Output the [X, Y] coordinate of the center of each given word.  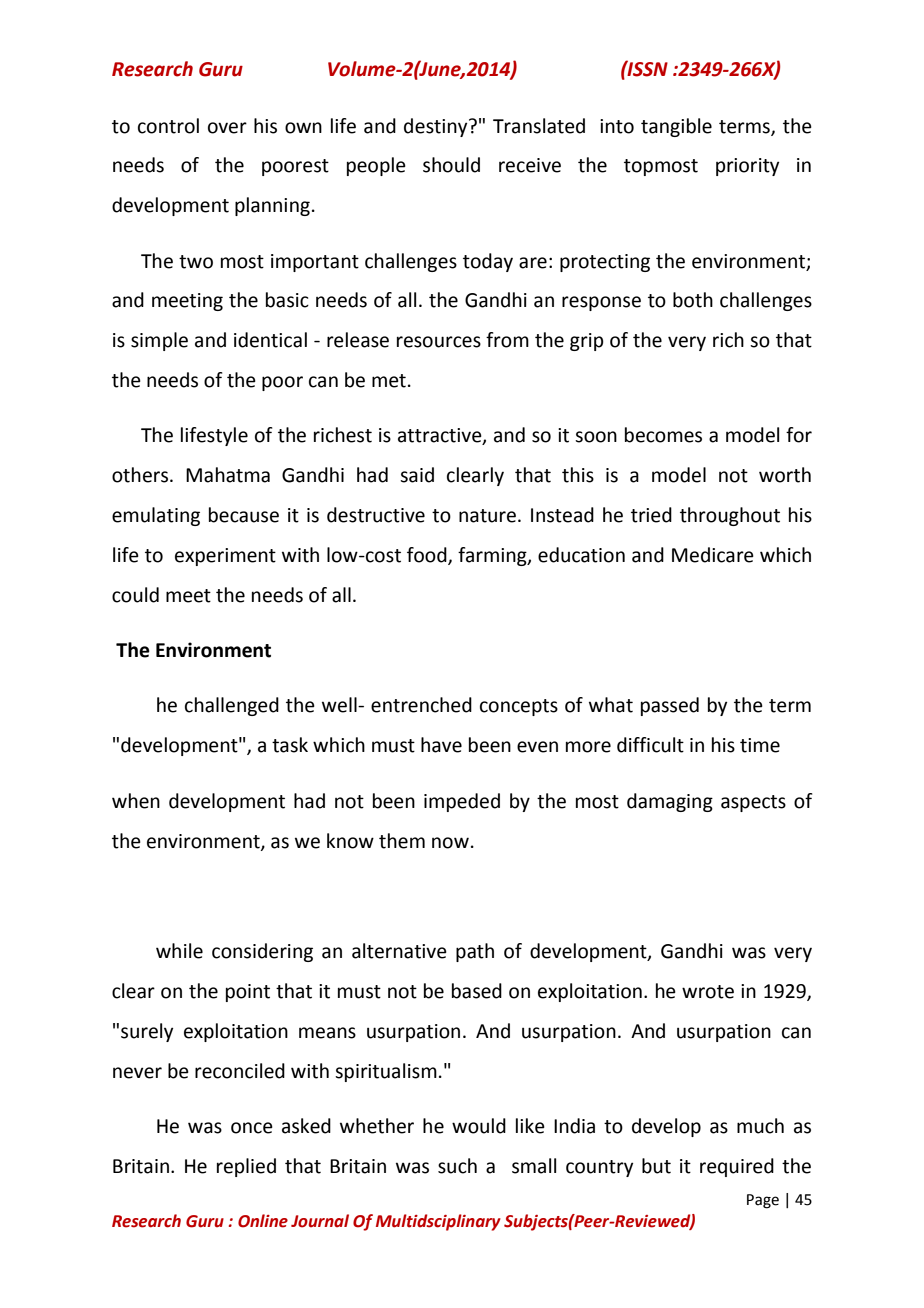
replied [246, 1167]
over [227, 128]
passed [670, 706]
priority [747, 167]
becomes [663, 435]
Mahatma [228, 475]
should [451, 165]
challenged [232, 706]
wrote [708, 992]
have [441, 745]
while [179, 951]
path [475, 952]
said [417, 475]
